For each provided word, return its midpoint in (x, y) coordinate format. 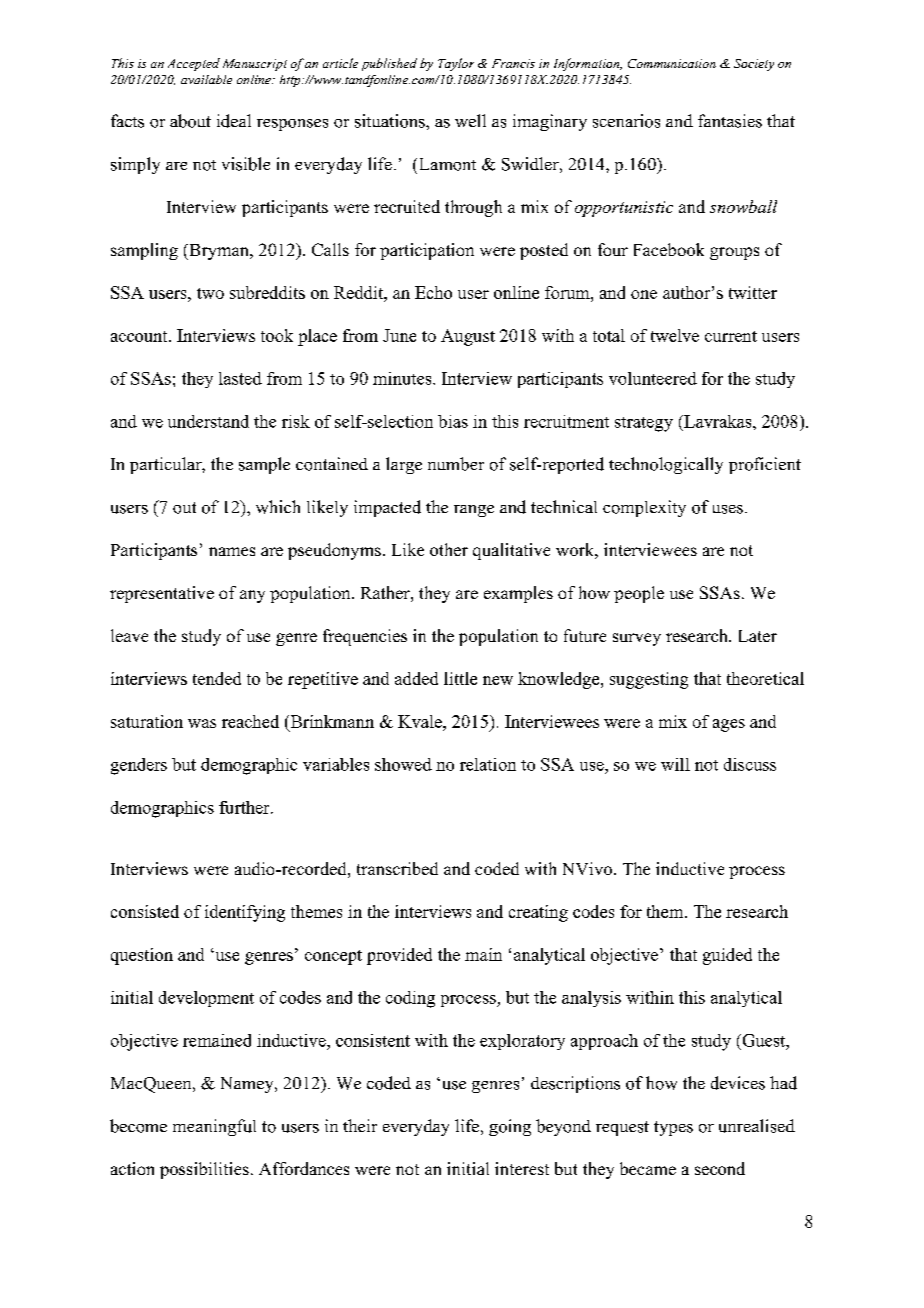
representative (162, 594)
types (673, 1128)
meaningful (214, 1127)
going (510, 1127)
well (470, 120)
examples (518, 594)
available (206, 79)
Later (758, 636)
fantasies (730, 121)
